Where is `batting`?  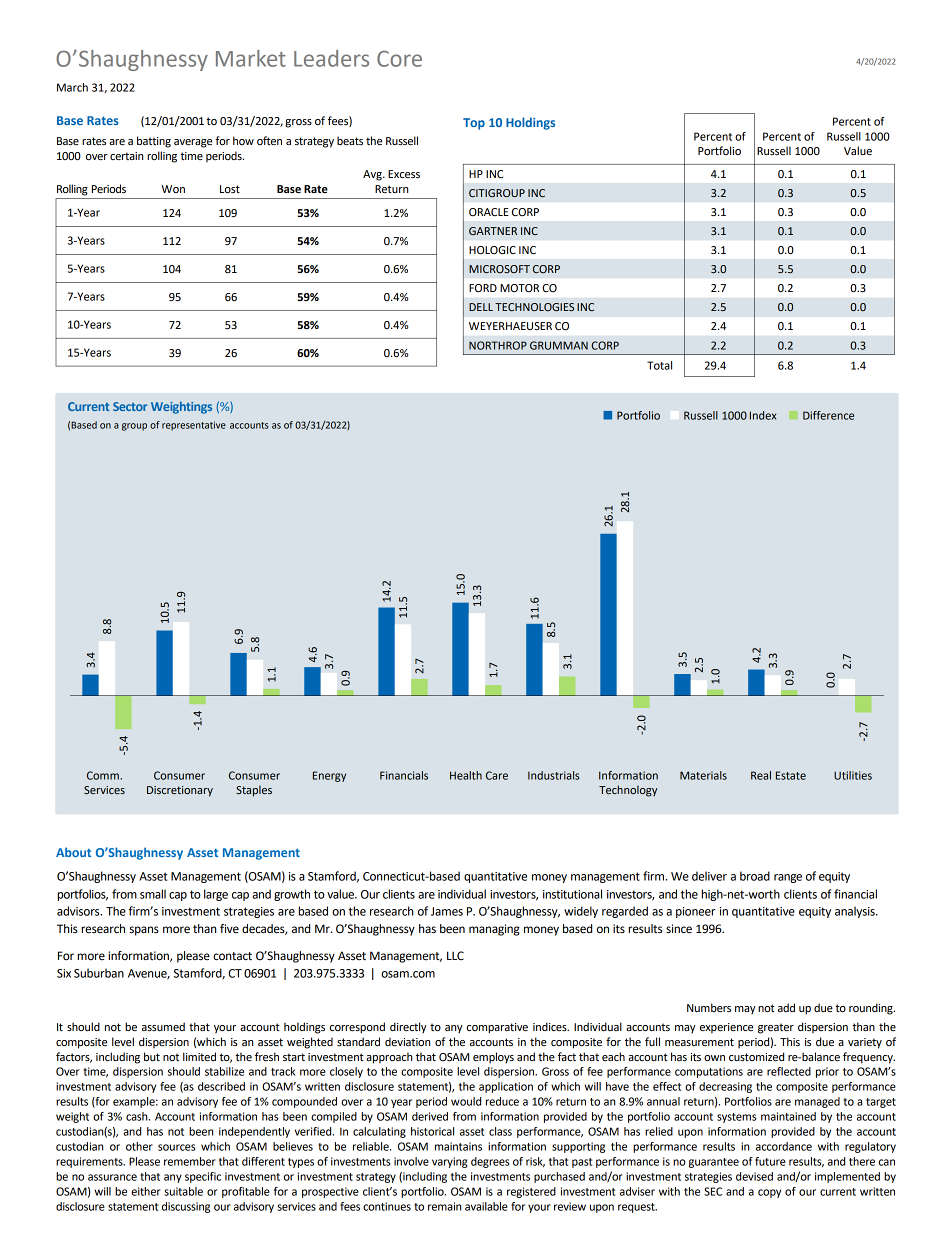 batting is located at coordinates (154, 142).
